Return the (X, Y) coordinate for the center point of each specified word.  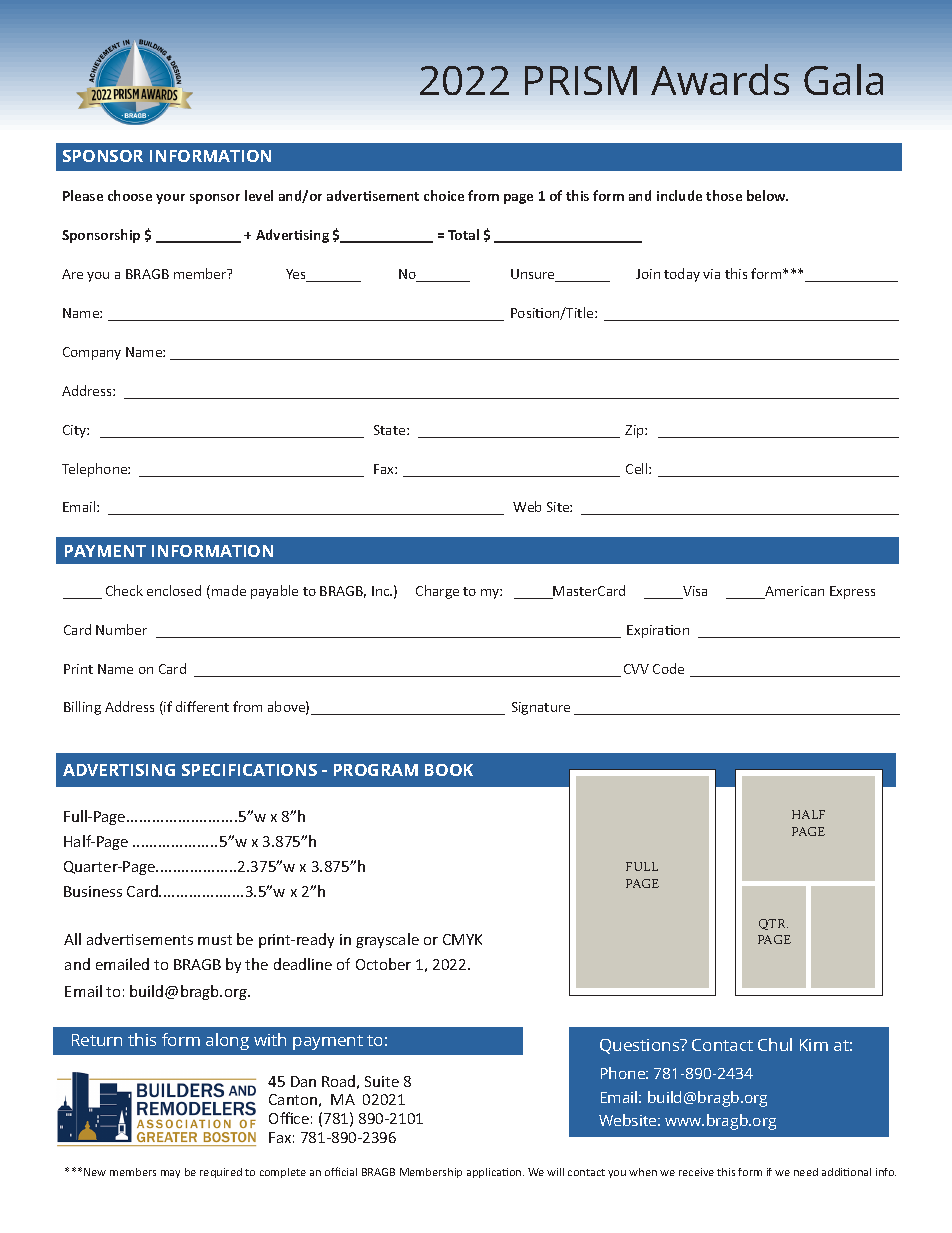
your (170, 199)
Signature (541, 708)
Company (92, 353)
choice (444, 195)
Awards (720, 79)
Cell (638, 468)
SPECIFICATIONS (249, 770)
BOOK (449, 770)
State (391, 430)
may (170, 1174)
